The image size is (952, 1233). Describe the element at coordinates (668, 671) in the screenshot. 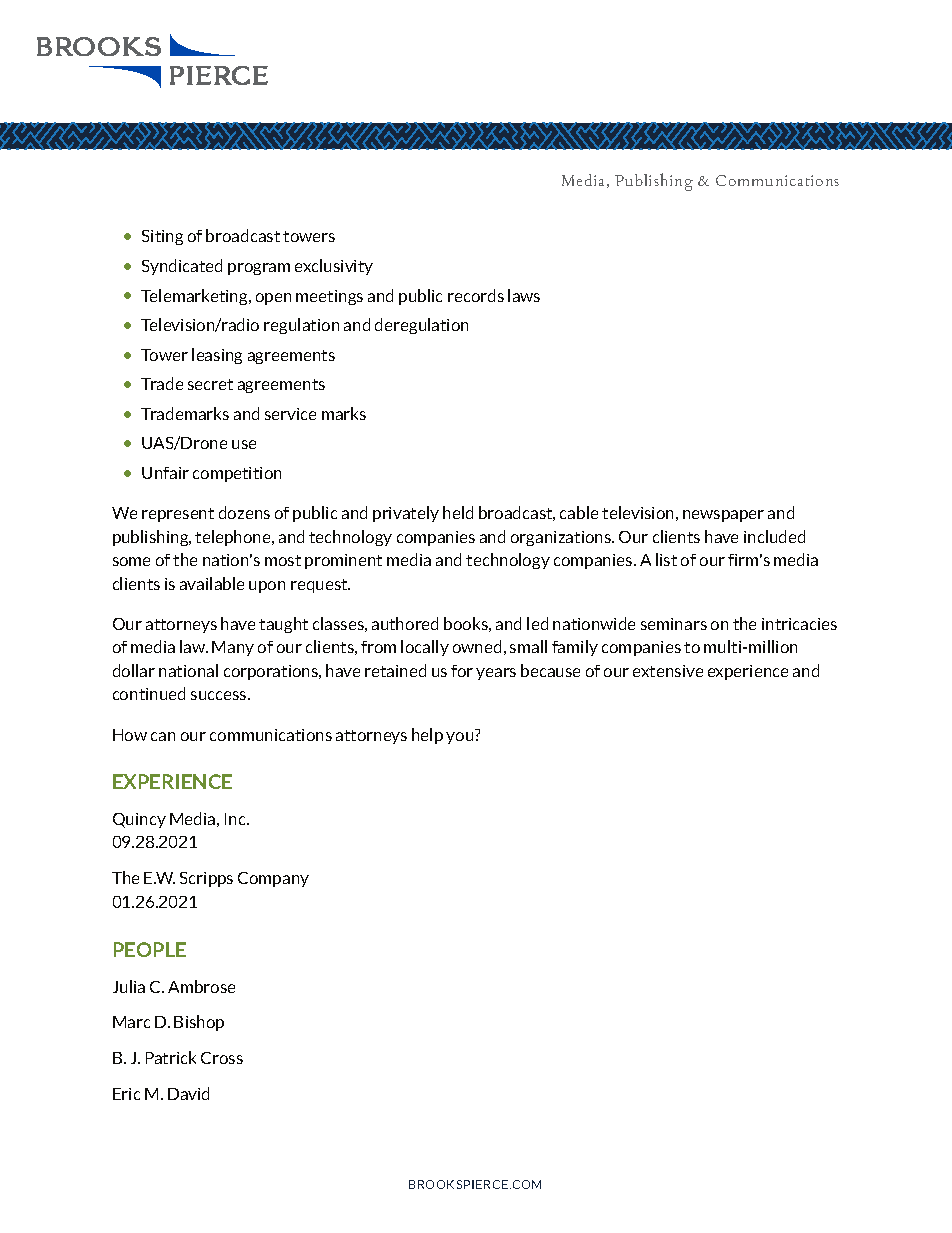

I see `extensive` at that location.
